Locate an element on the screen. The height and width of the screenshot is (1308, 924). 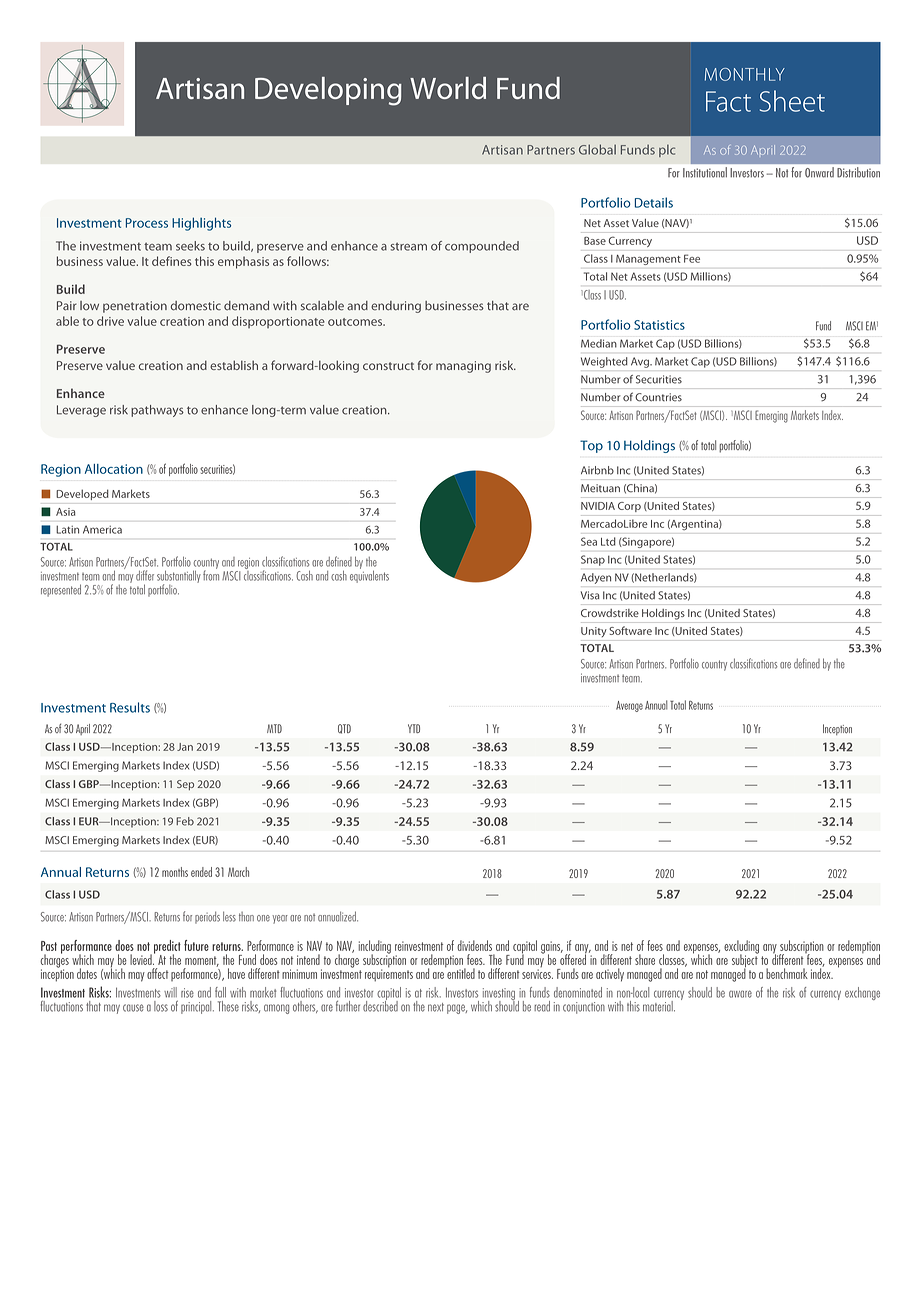
Developing is located at coordinates (328, 91).
